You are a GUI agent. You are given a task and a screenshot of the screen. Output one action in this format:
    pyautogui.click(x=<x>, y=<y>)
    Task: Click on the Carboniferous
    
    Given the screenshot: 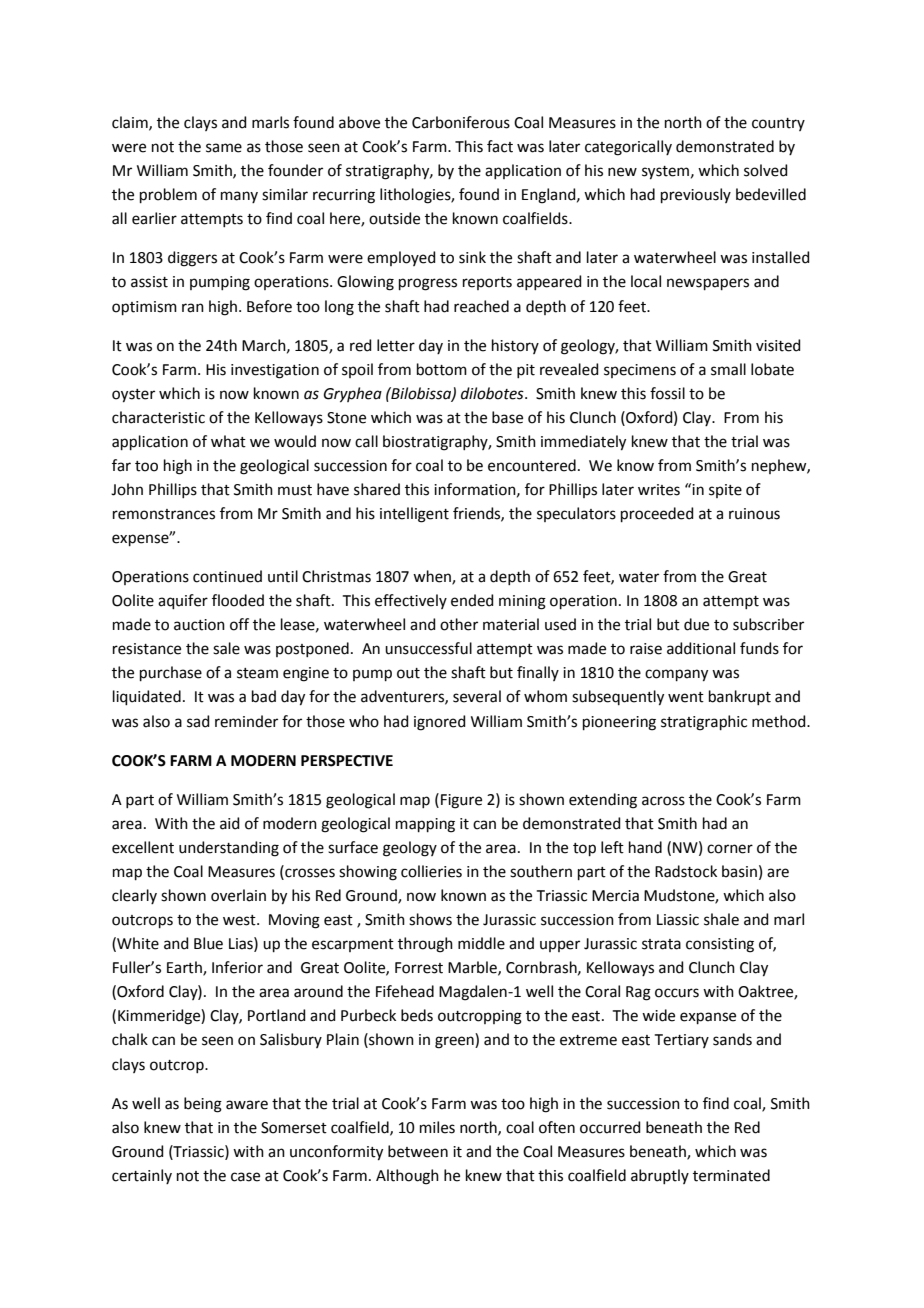 What is the action you would take?
    pyautogui.click(x=461, y=122)
